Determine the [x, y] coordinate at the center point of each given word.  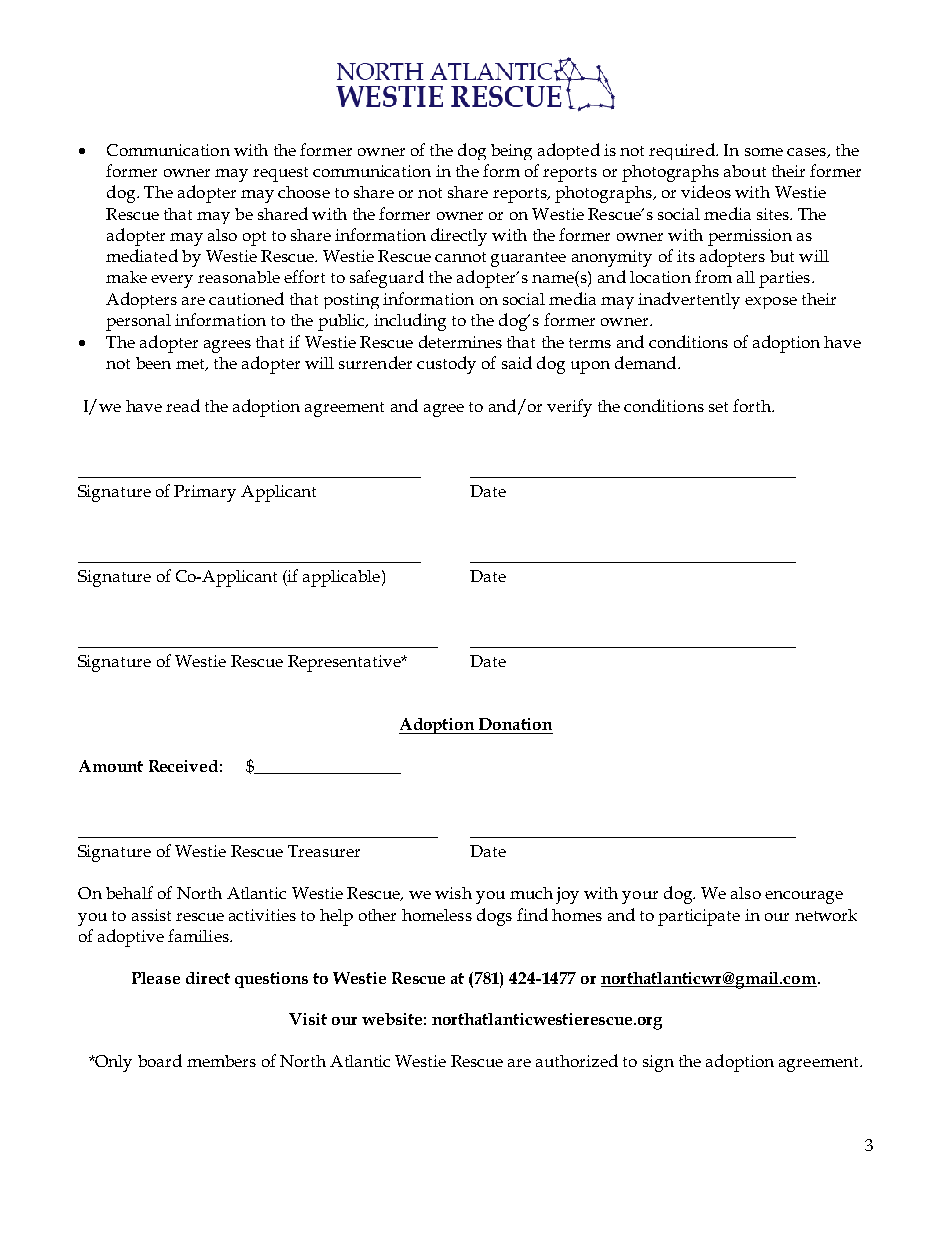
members [221, 1061]
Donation [515, 724]
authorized [577, 1060]
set [718, 407]
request [280, 174]
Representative [345, 663]
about [745, 171]
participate [699, 917]
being [511, 152]
